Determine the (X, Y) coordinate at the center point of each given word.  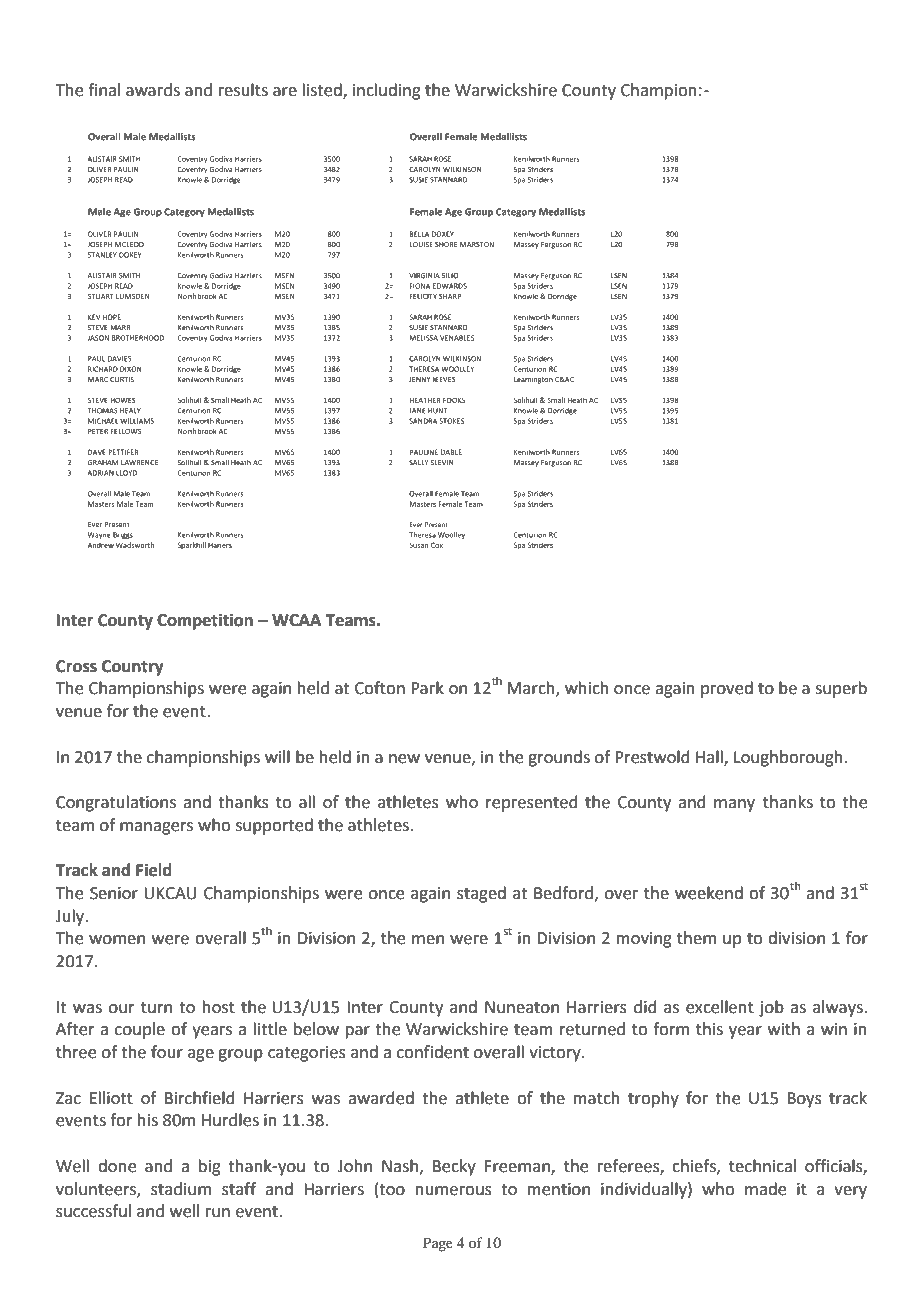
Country (133, 668)
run (218, 1213)
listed (323, 91)
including (387, 91)
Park (427, 688)
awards (153, 90)
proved (727, 689)
